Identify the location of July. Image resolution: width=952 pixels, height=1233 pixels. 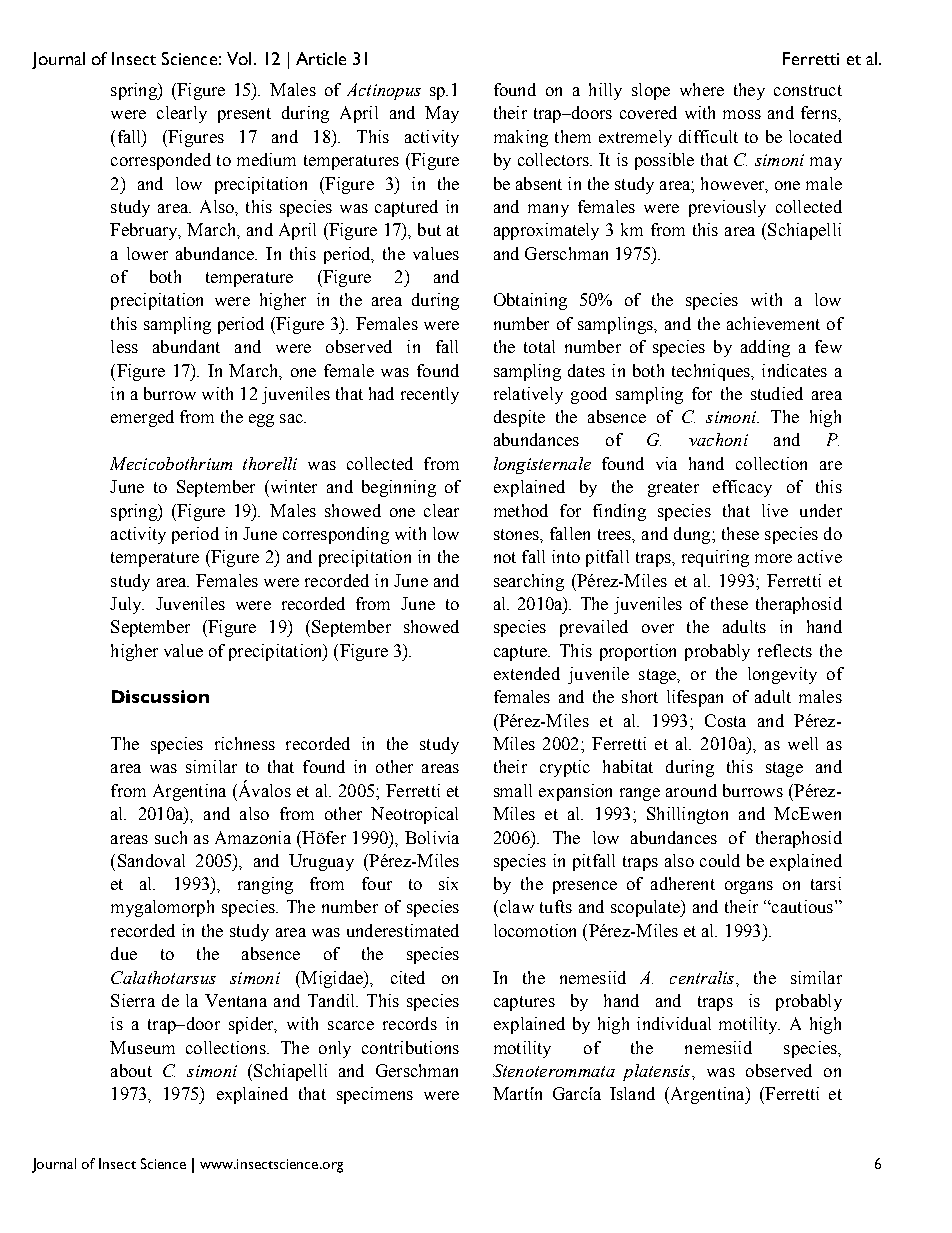
(127, 605).
